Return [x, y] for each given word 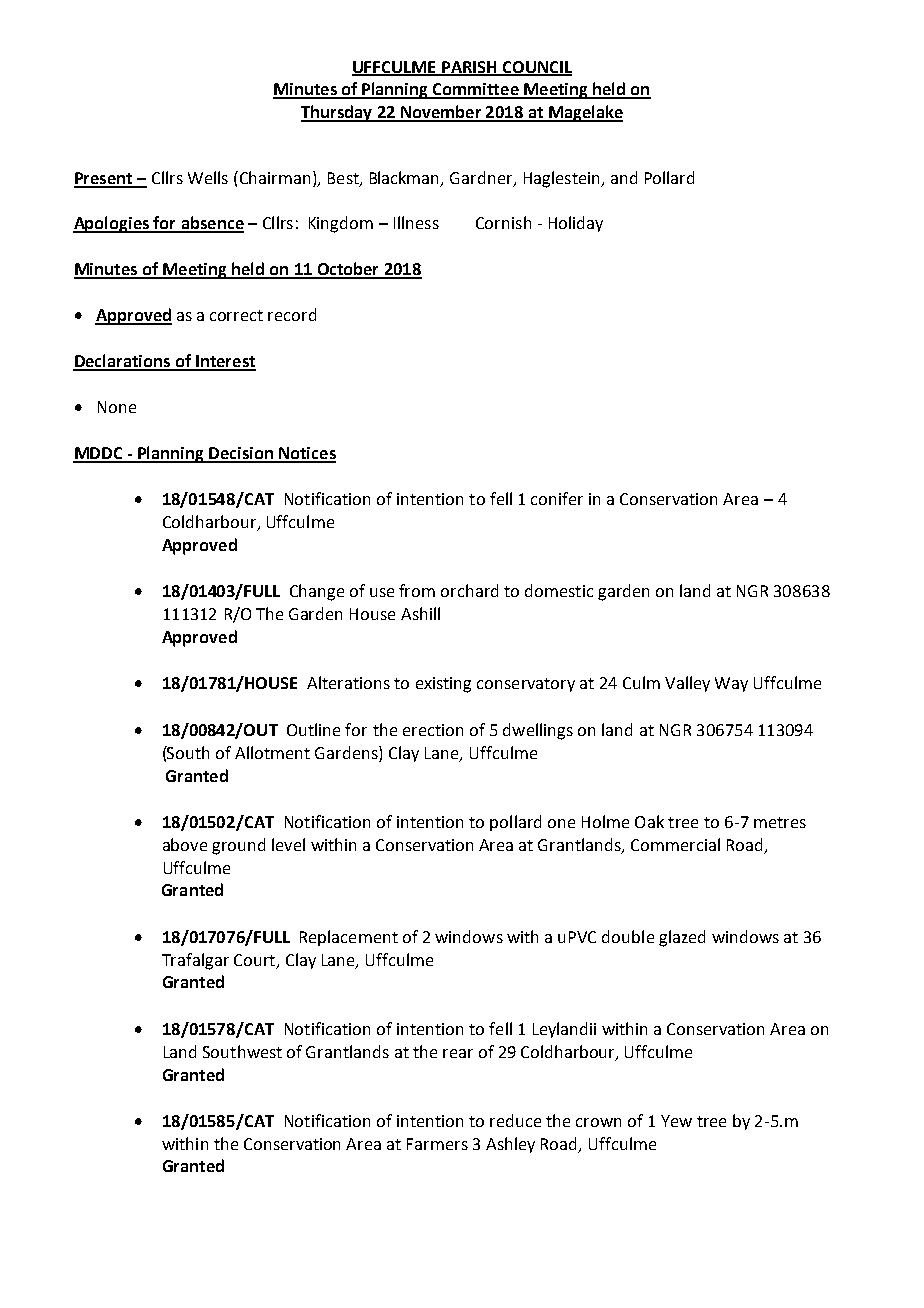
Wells [208, 177]
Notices [306, 454]
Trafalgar [195, 961]
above [185, 844]
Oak [649, 821]
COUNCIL [536, 68]
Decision [241, 454]
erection [433, 730]
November [440, 113]
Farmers [437, 1144]
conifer [557, 498]
